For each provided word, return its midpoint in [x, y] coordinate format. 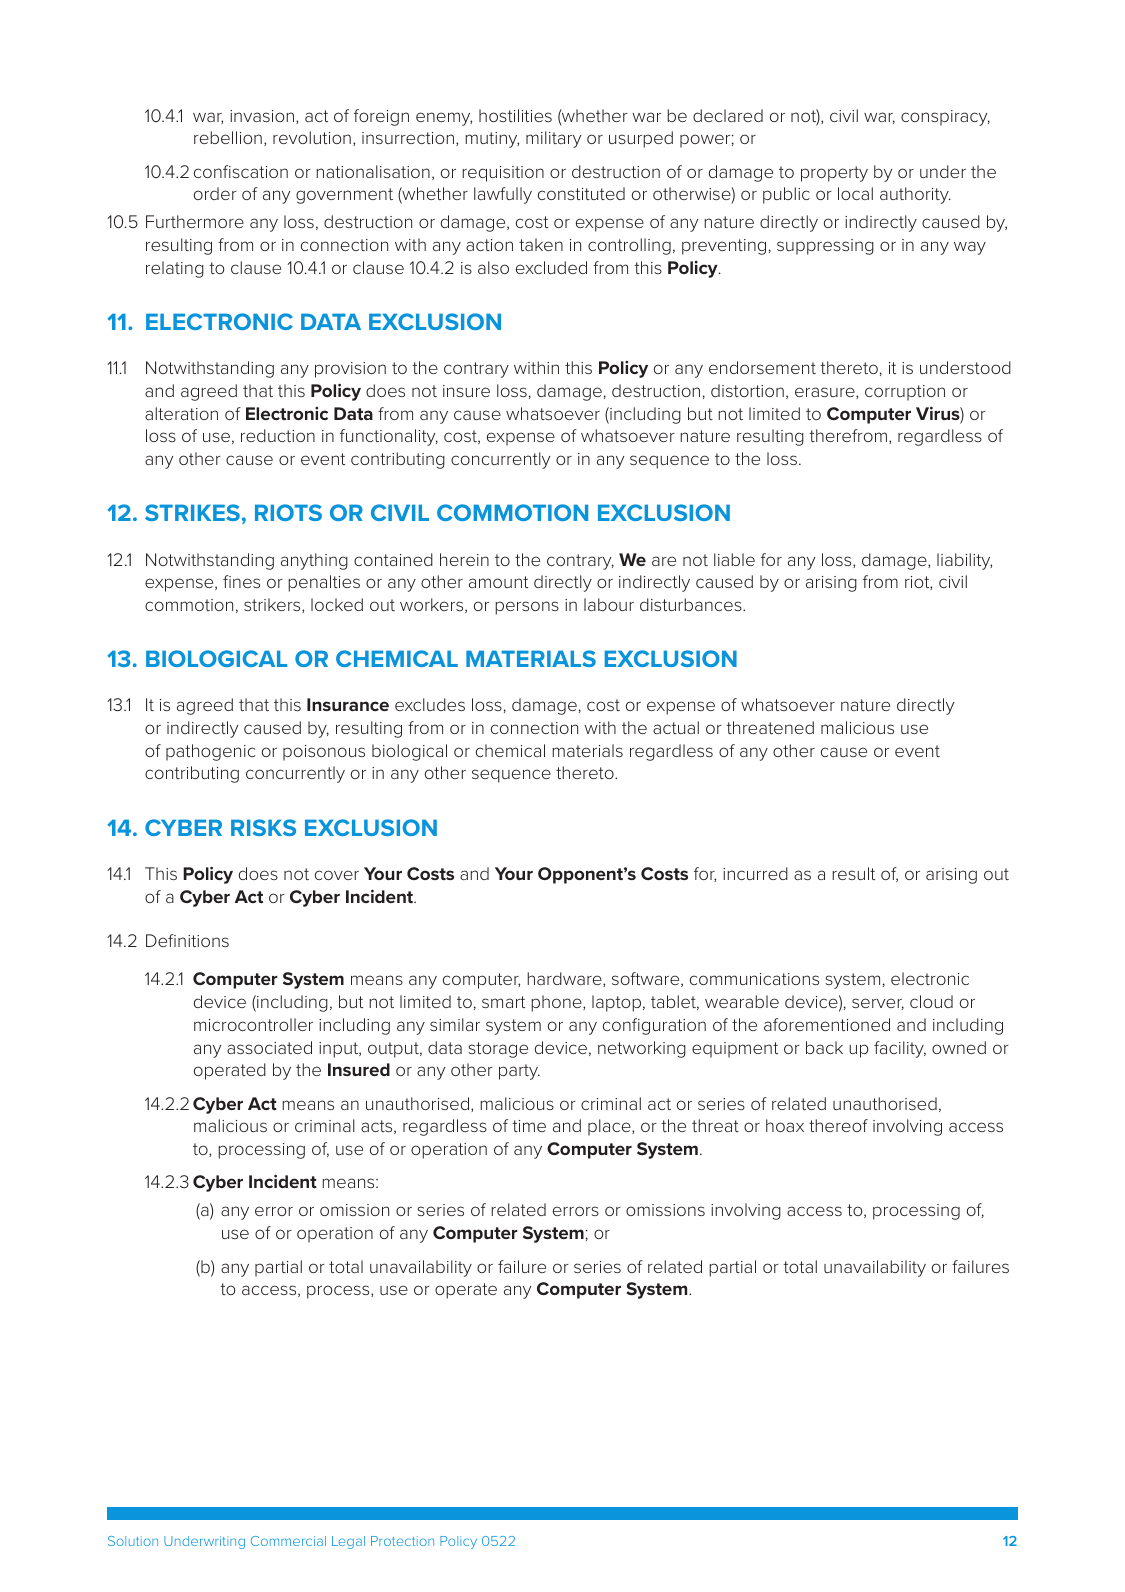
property [834, 174]
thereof [838, 1125]
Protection [402, 1541]
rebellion [228, 137]
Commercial [288, 1541]
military [553, 139]
